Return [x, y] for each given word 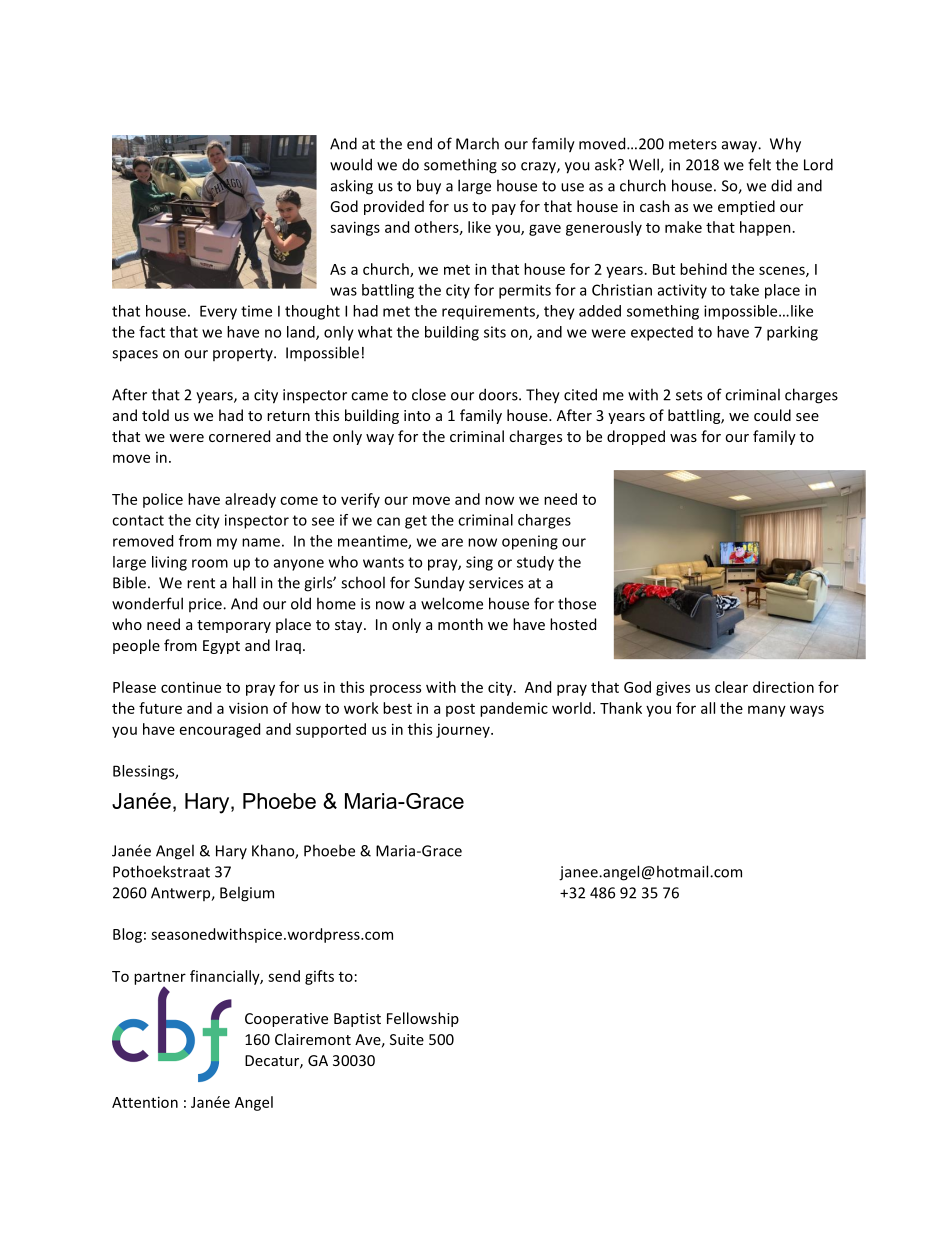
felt [759, 164]
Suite [407, 1039]
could [772, 415]
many [767, 711]
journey [464, 731]
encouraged [220, 730]
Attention [145, 1102]
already [250, 500]
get [416, 522]
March [477, 143]
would [351, 164]
